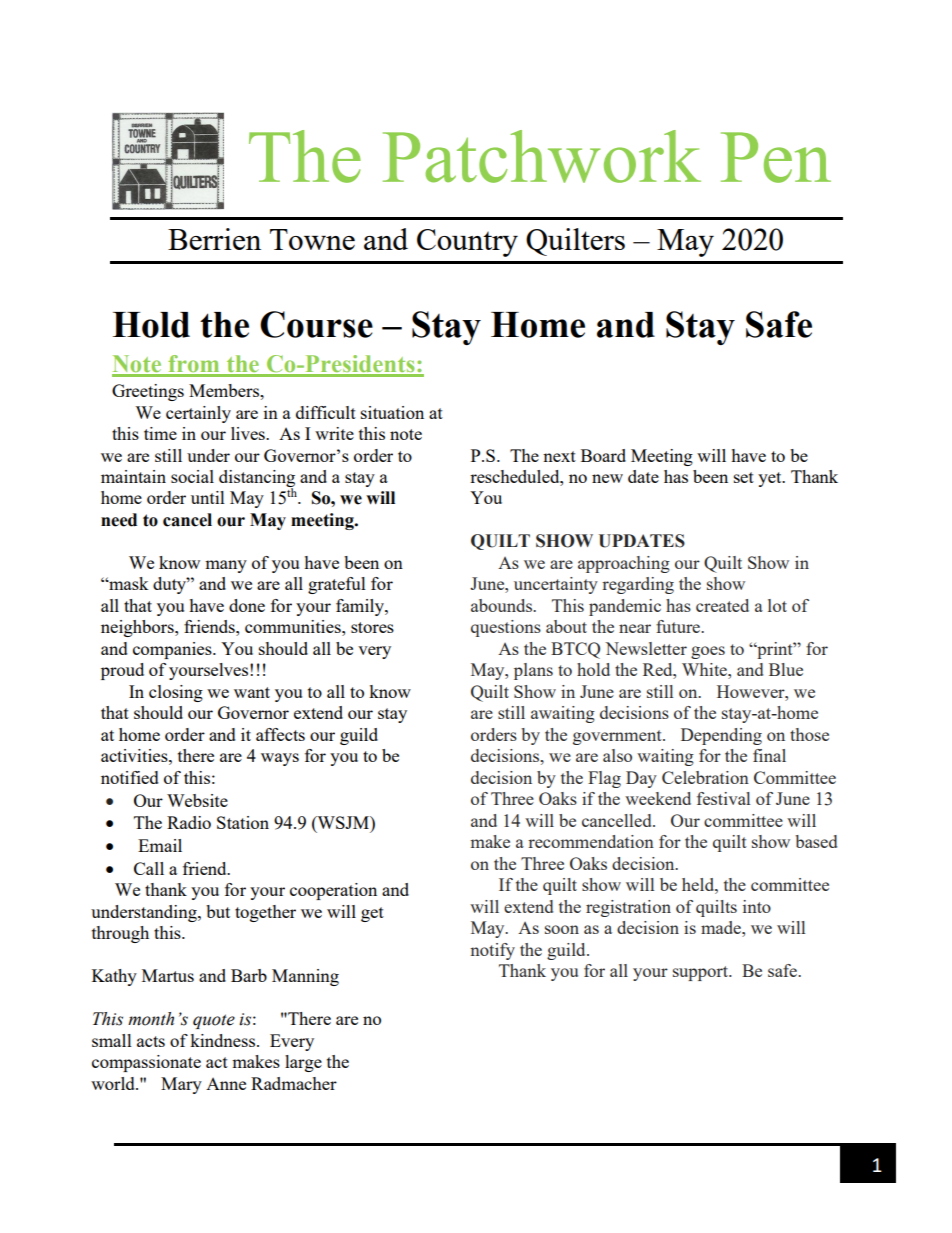 The image size is (952, 1233). I want to click on Patchwork, so click(542, 156).
